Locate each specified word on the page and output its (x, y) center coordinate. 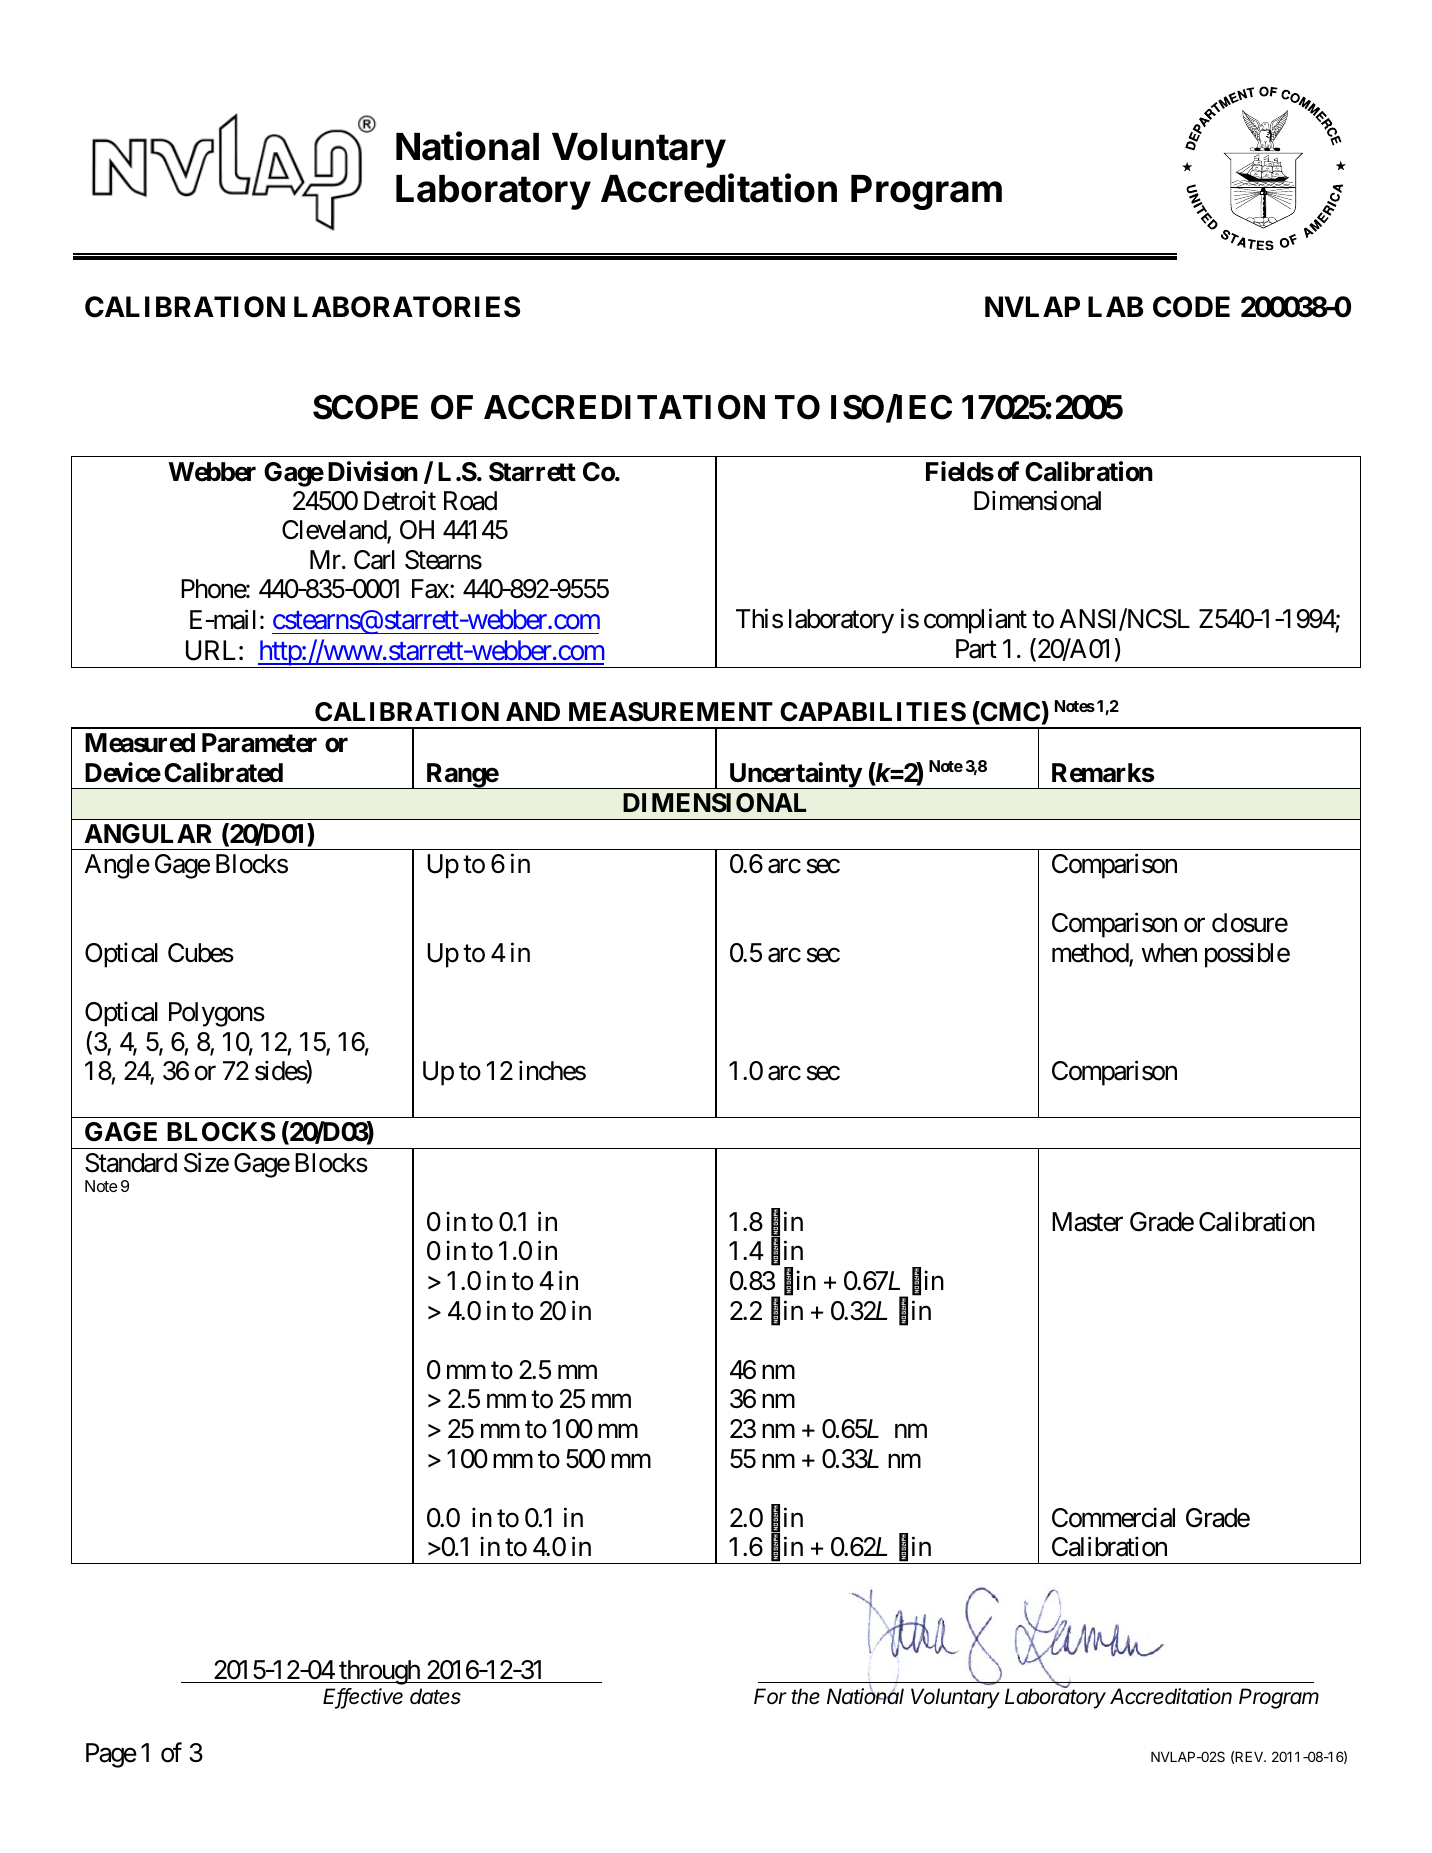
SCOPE (365, 407)
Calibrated (223, 772)
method (1091, 954)
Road (470, 501)
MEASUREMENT (671, 712)
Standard (131, 1163)
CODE (1191, 307)
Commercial (1113, 1517)
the (805, 1696)
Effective (363, 1698)
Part (976, 649)
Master (1087, 1222)
